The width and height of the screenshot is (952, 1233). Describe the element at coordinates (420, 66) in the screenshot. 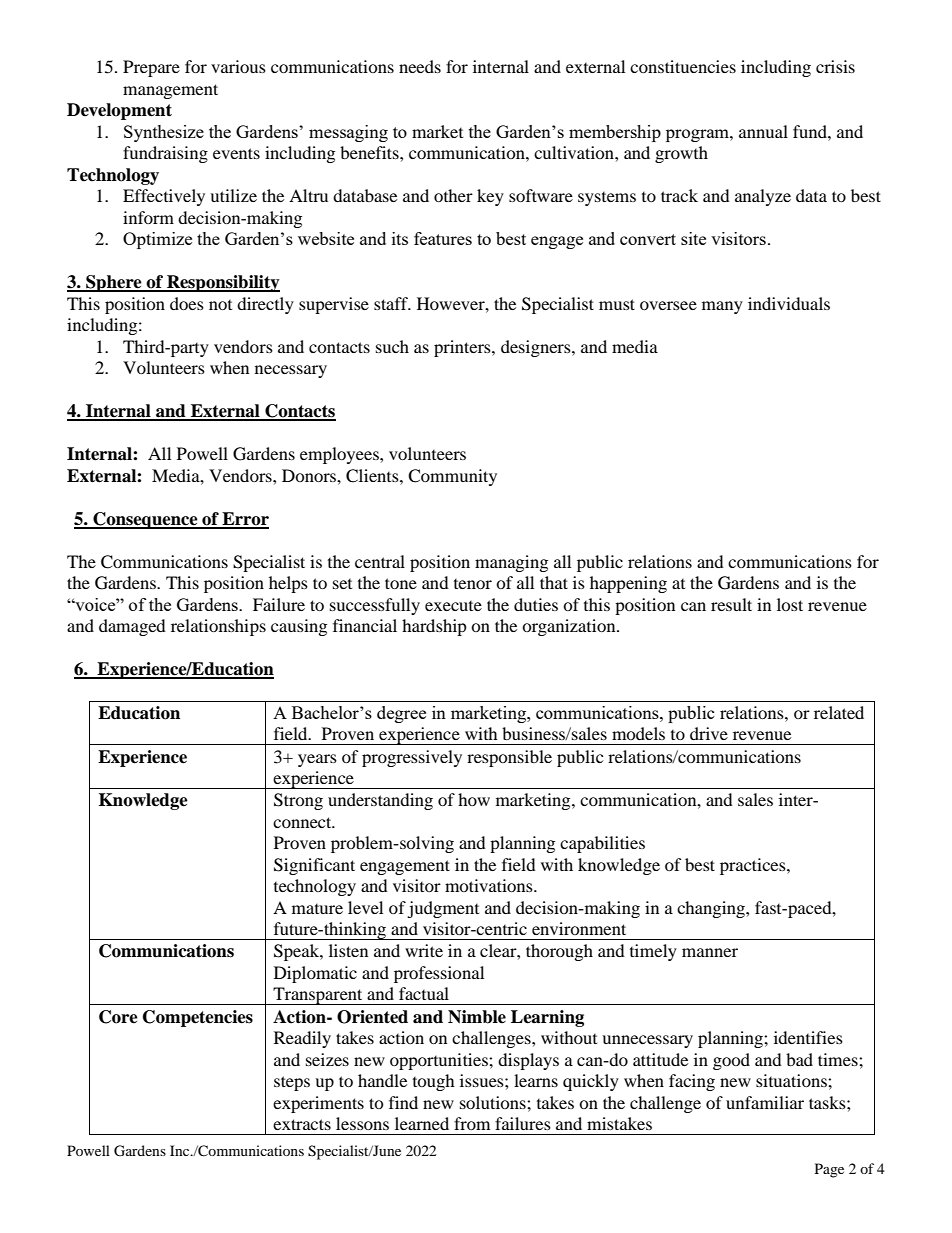

I see `needs` at that location.
